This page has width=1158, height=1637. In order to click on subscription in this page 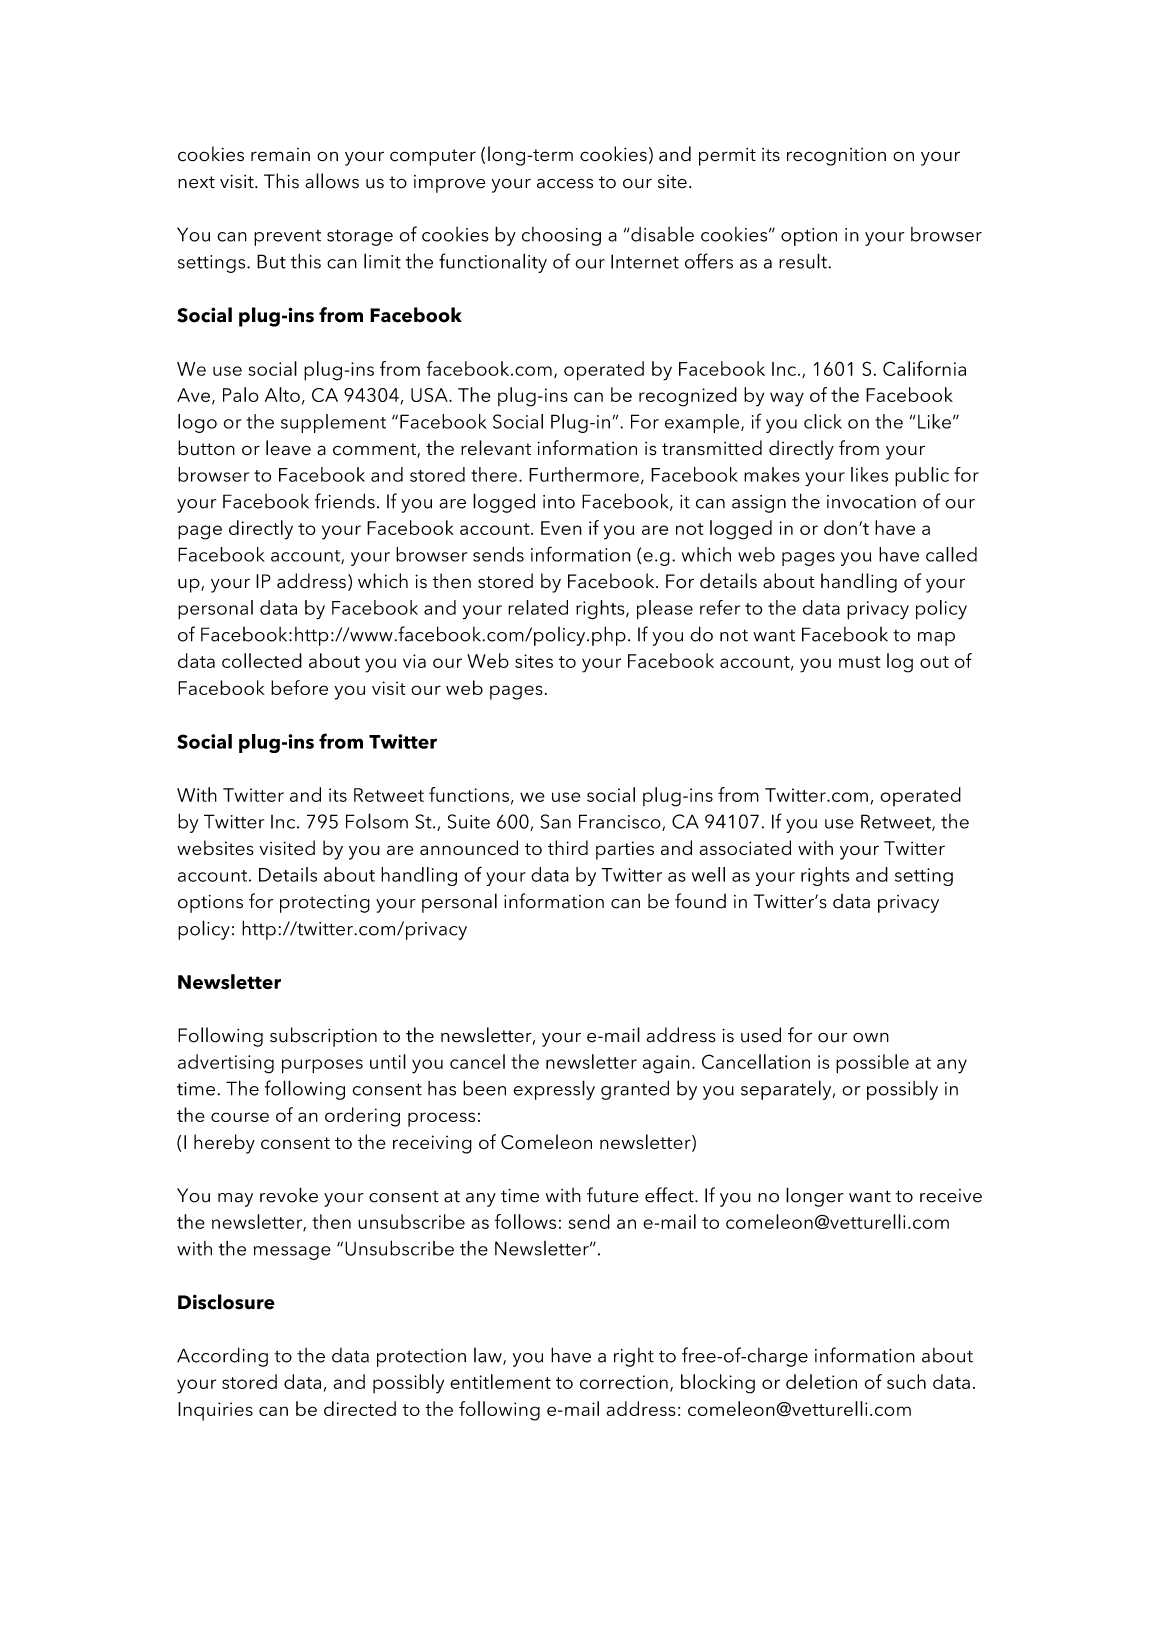, I will do `click(323, 1037)`.
